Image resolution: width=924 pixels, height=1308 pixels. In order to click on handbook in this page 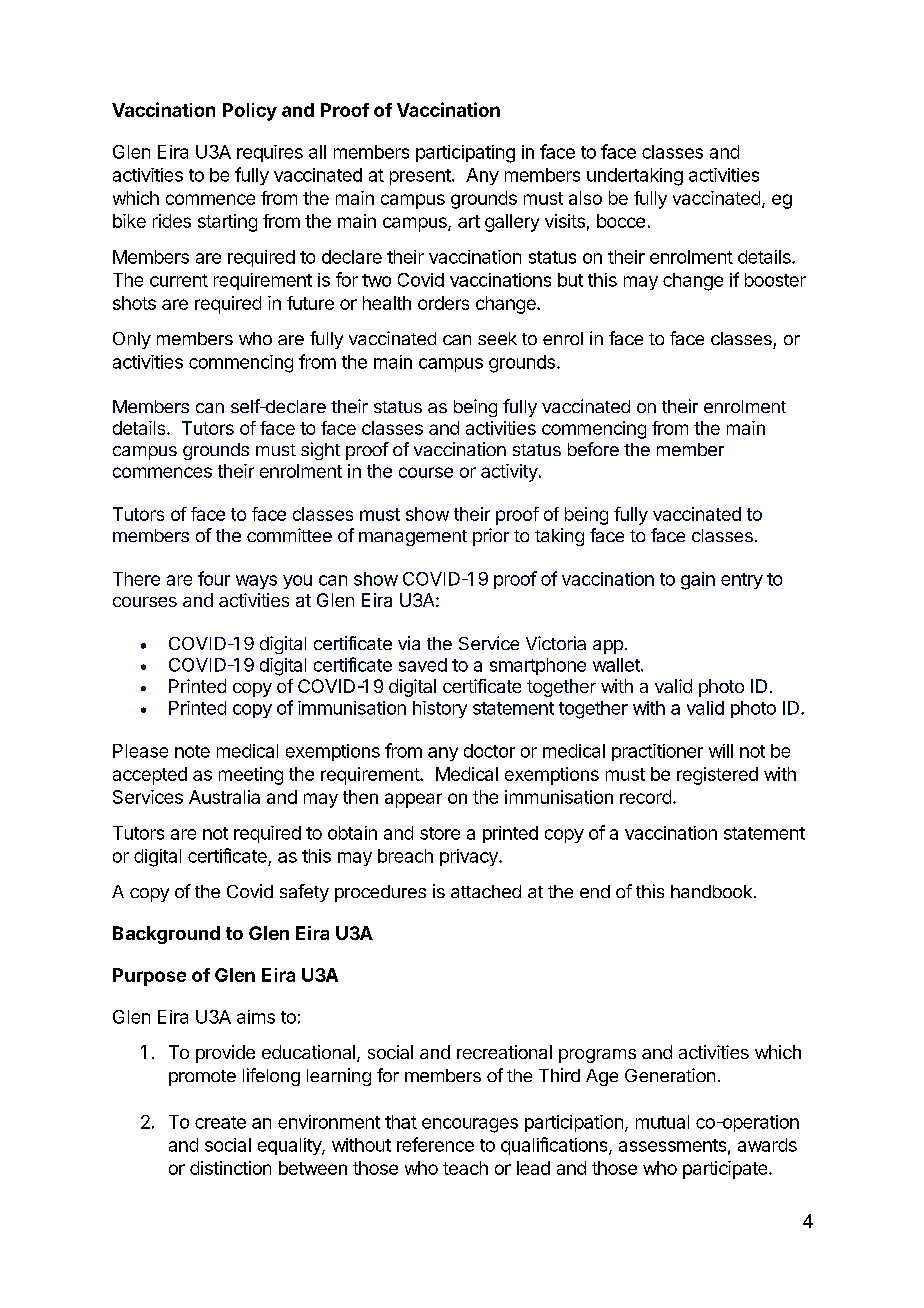, I will do `click(711, 891)`.
